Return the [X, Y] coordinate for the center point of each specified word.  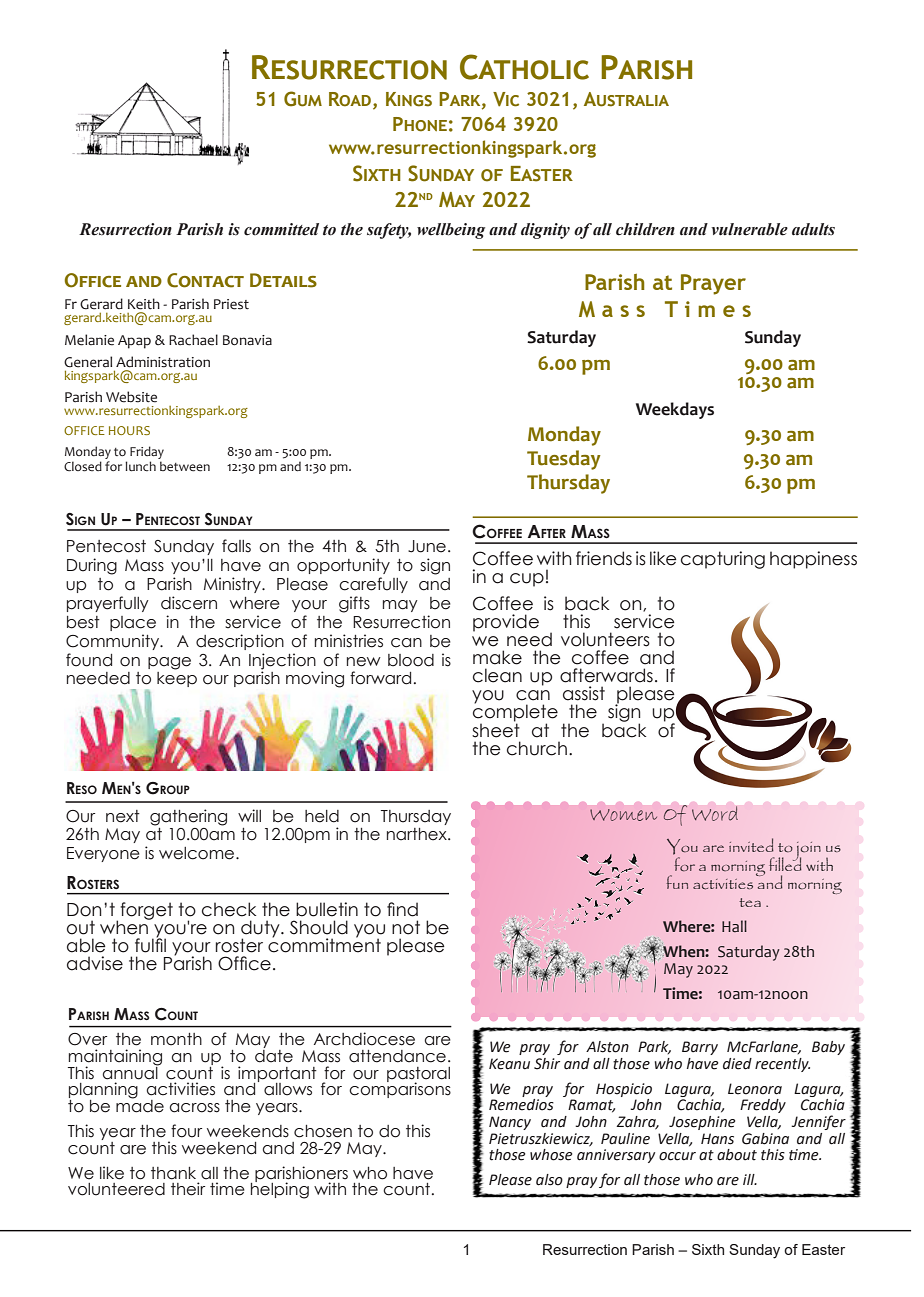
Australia [626, 99]
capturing [723, 560]
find [402, 909]
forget [146, 911]
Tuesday [564, 460]
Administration [163, 362]
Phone [420, 124]
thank [173, 1173]
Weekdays [675, 410]
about [737, 1155]
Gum [303, 99]
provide [506, 623]
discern [189, 603]
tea [750, 902]
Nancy [510, 1123]
